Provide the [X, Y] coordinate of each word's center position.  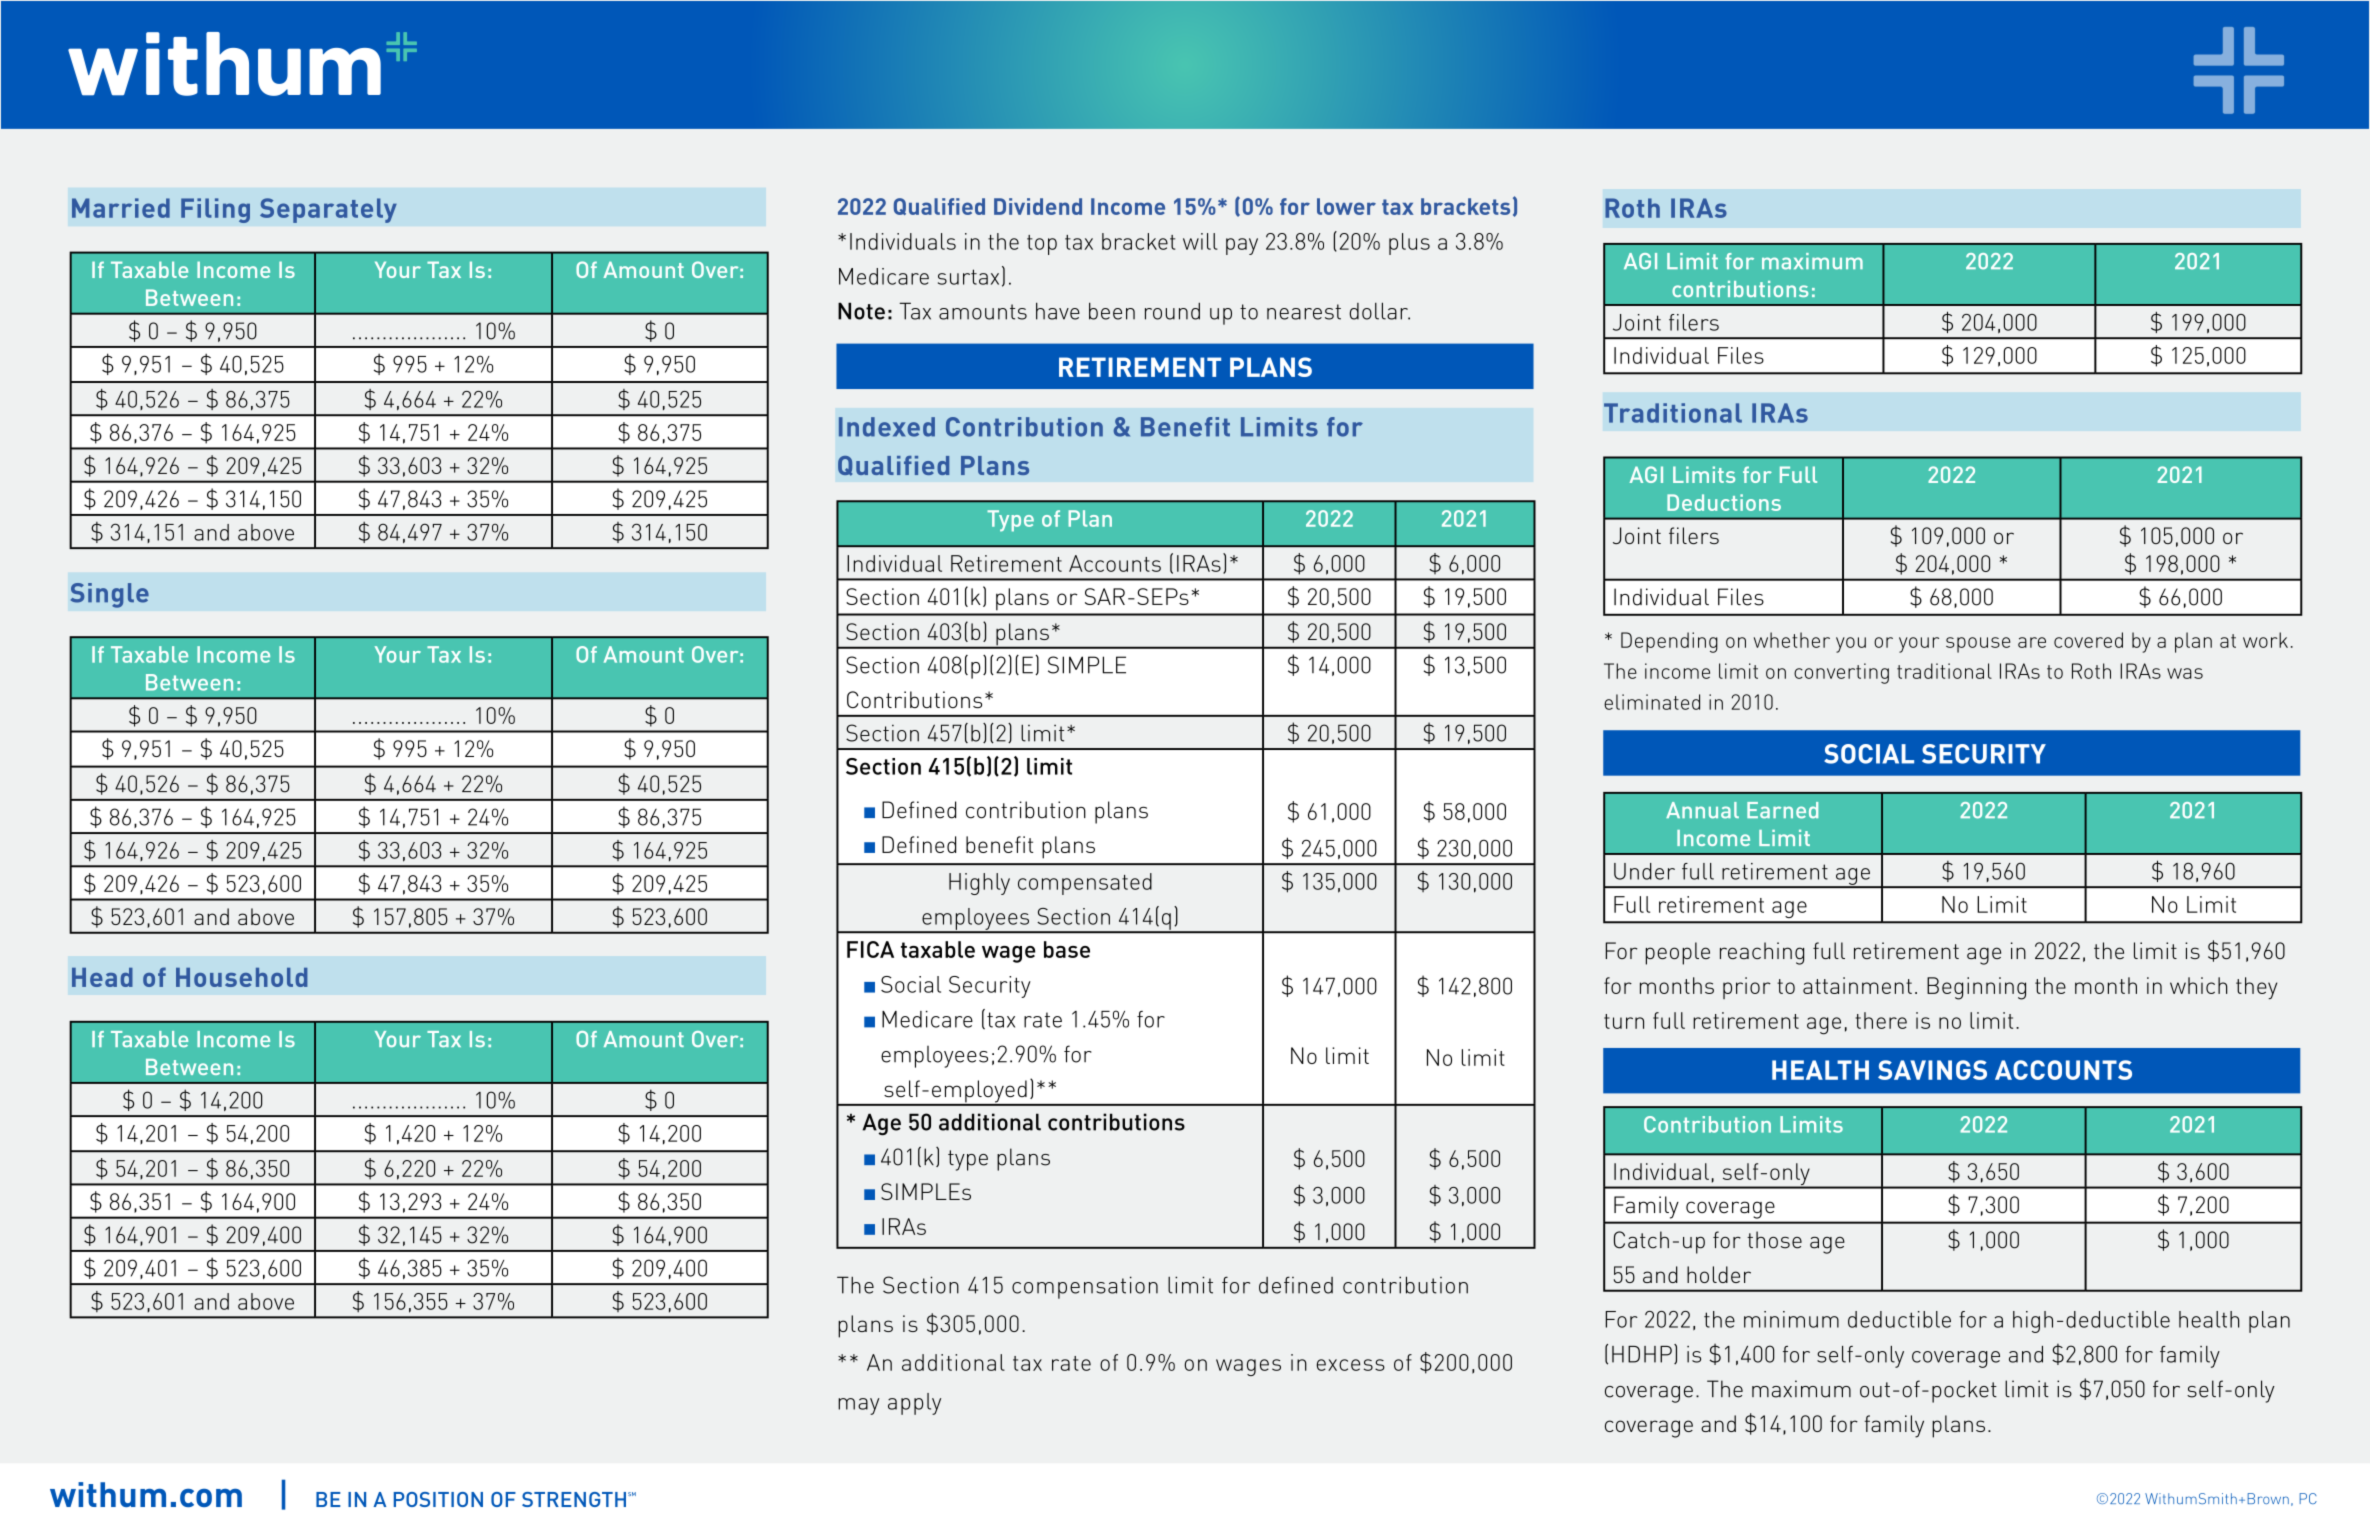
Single [110, 595]
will [1200, 241]
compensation [1085, 1287]
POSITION [438, 1499]
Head [102, 977]
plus [1409, 244]
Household [242, 977]
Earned [1782, 810]
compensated [1085, 884]
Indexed [887, 427]
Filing [215, 210]
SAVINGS [1932, 1070]
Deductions [1724, 502]
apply [914, 1404]
